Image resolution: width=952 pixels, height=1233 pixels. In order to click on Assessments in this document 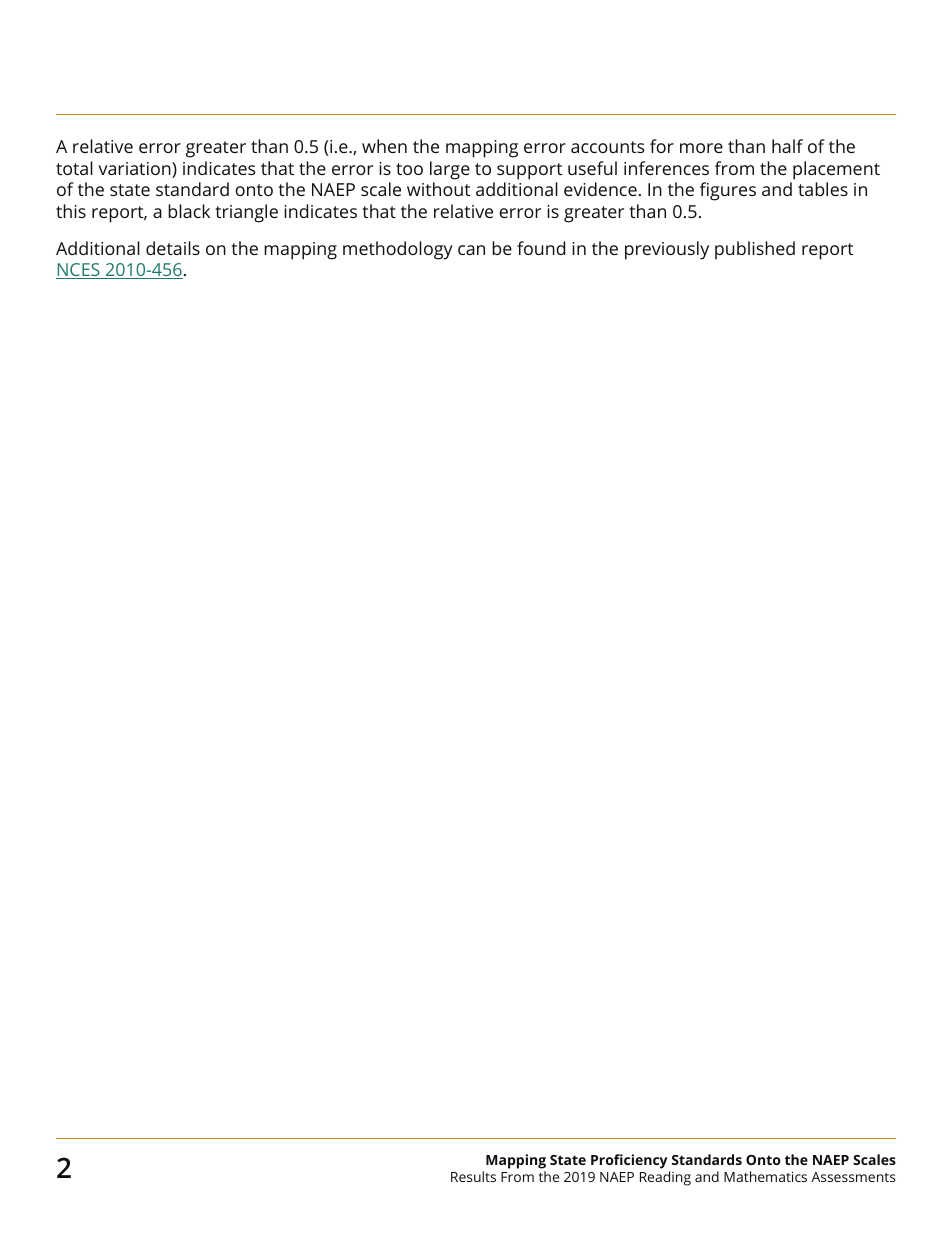, I will do `click(853, 1177)`.
